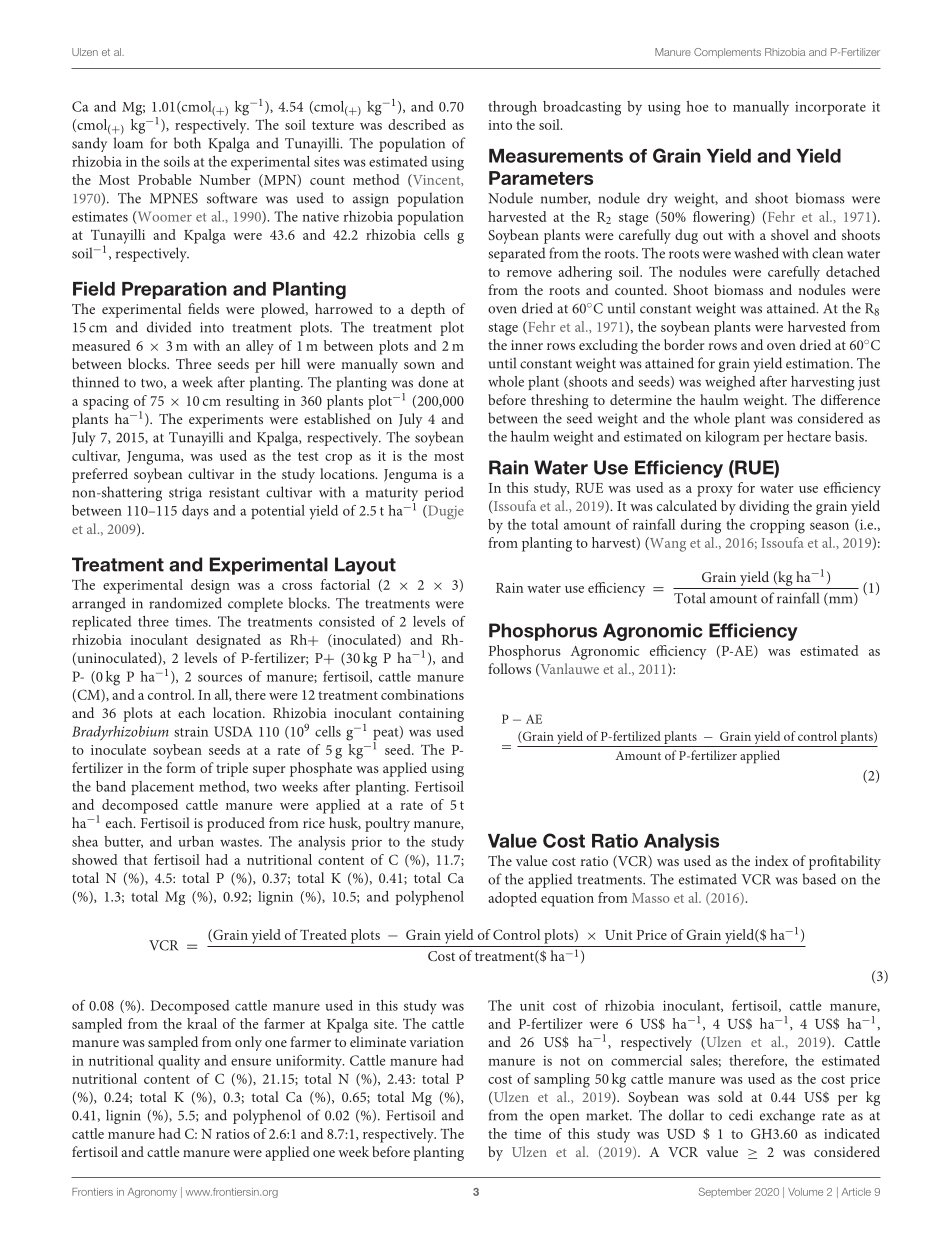 The image size is (952, 1247). Describe the element at coordinates (444, 493) in the page. I see `period` at that location.
